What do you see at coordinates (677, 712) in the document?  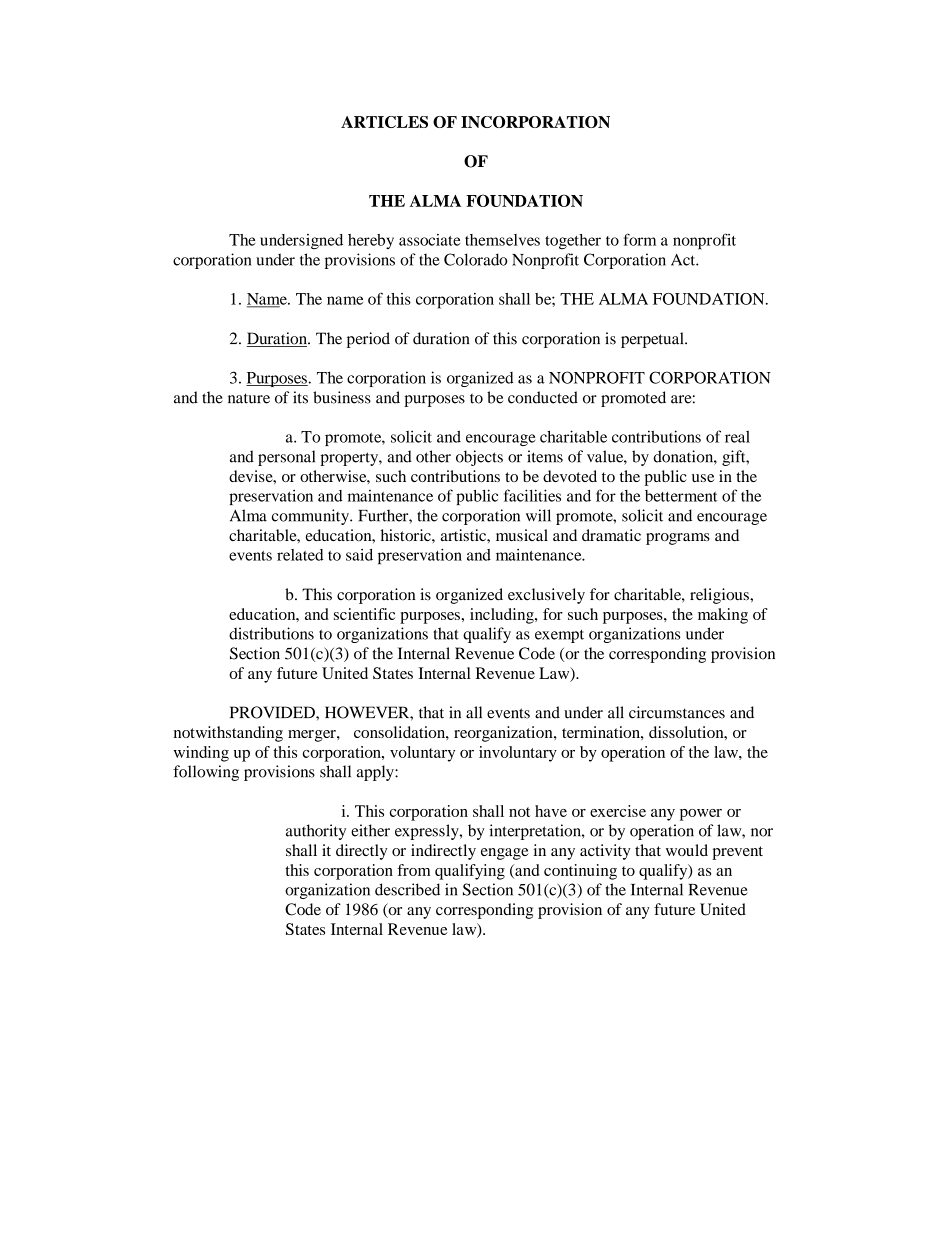 I see `circumstances` at bounding box center [677, 712].
